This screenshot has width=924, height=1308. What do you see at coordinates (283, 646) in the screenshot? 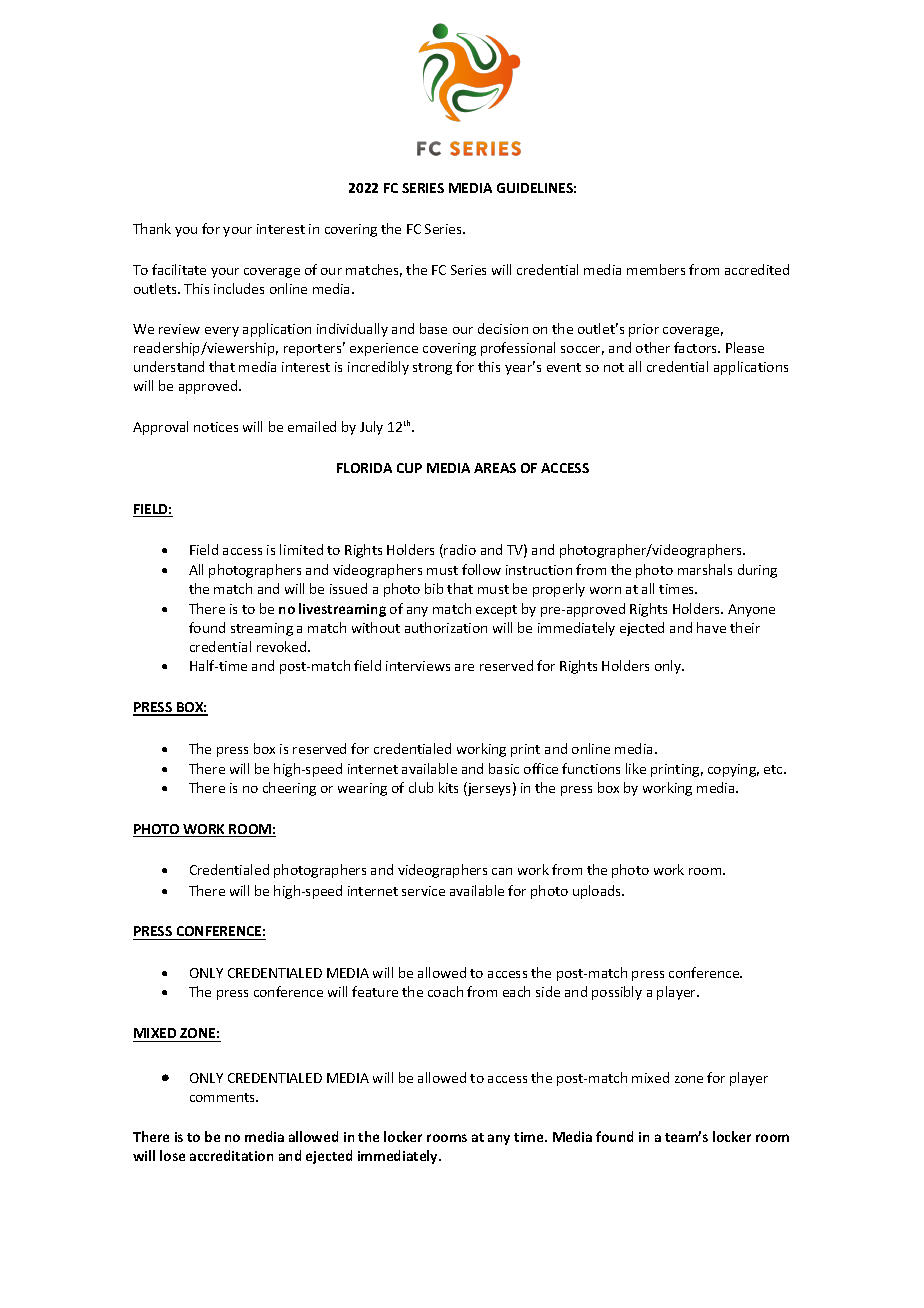
I see `revoked` at bounding box center [283, 646].
